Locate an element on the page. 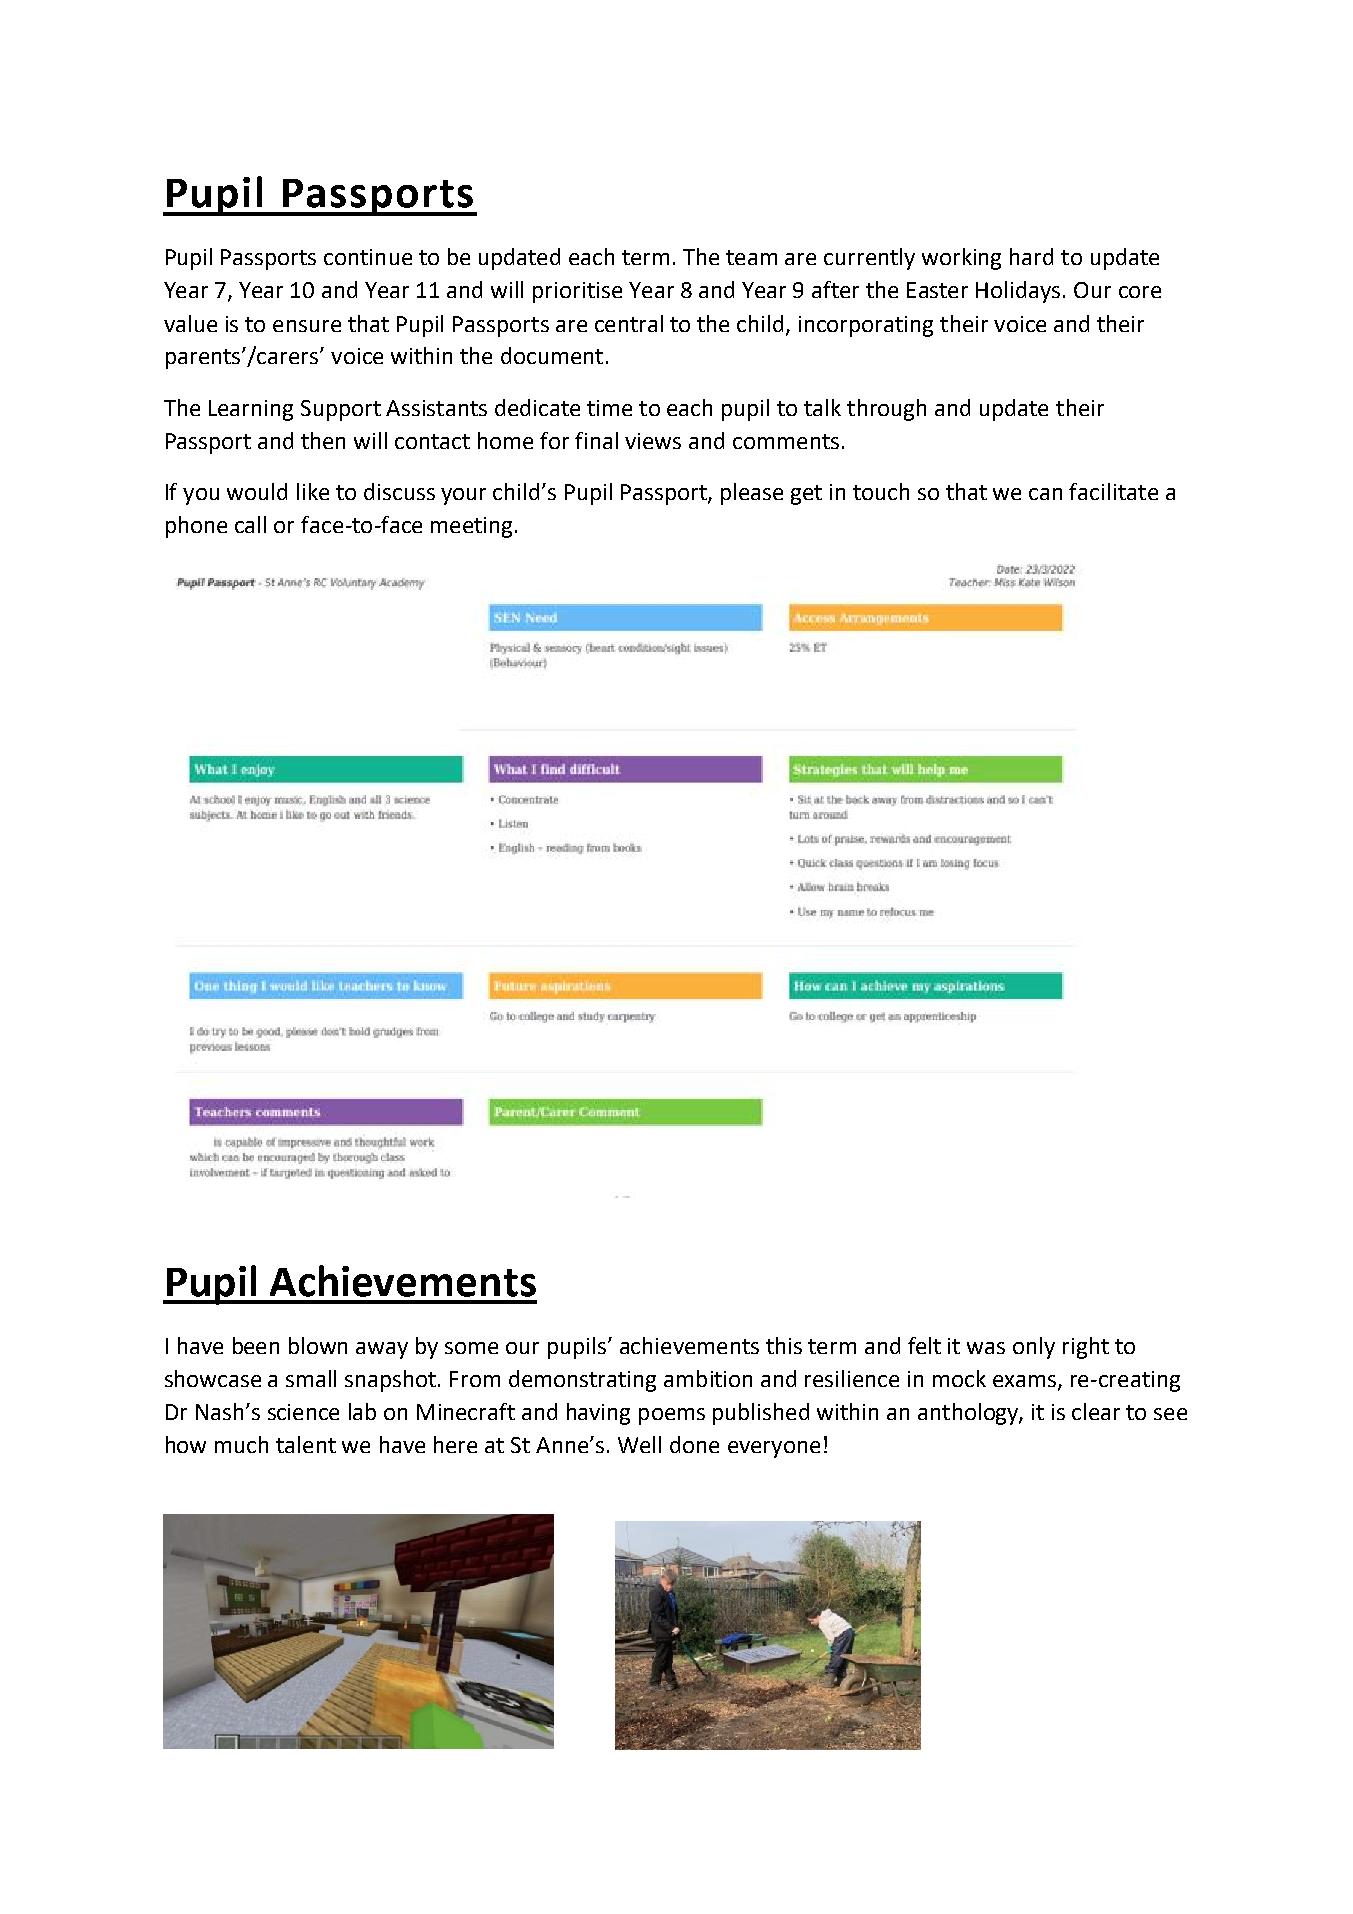 The image size is (1353, 1914). can is located at coordinates (1045, 494).
